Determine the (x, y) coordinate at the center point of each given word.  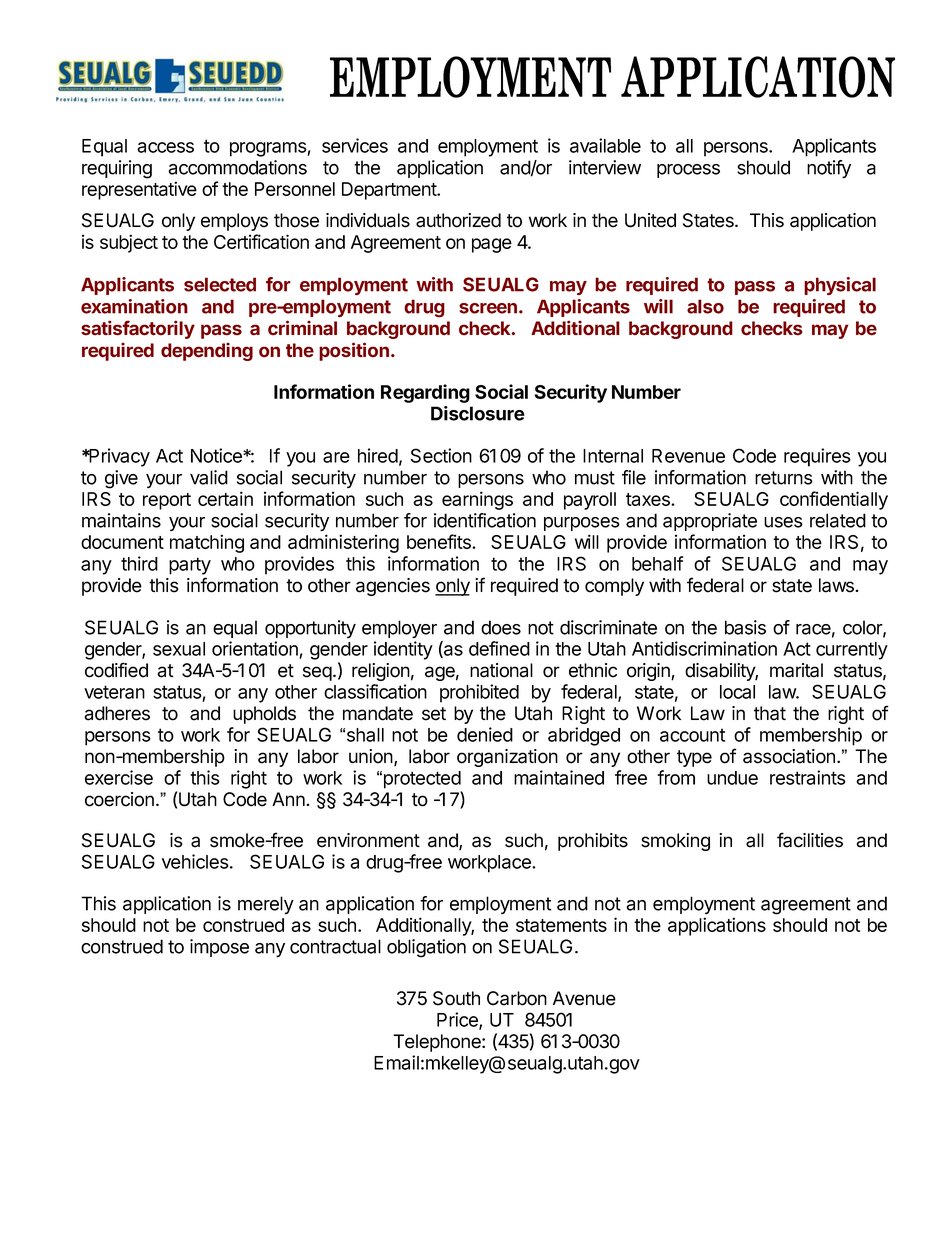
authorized (458, 220)
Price (458, 1020)
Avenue (584, 998)
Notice (217, 455)
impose (219, 948)
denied (485, 734)
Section (441, 455)
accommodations (237, 167)
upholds (264, 715)
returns (784, 478)
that (770, 713)
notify (829, 169)
